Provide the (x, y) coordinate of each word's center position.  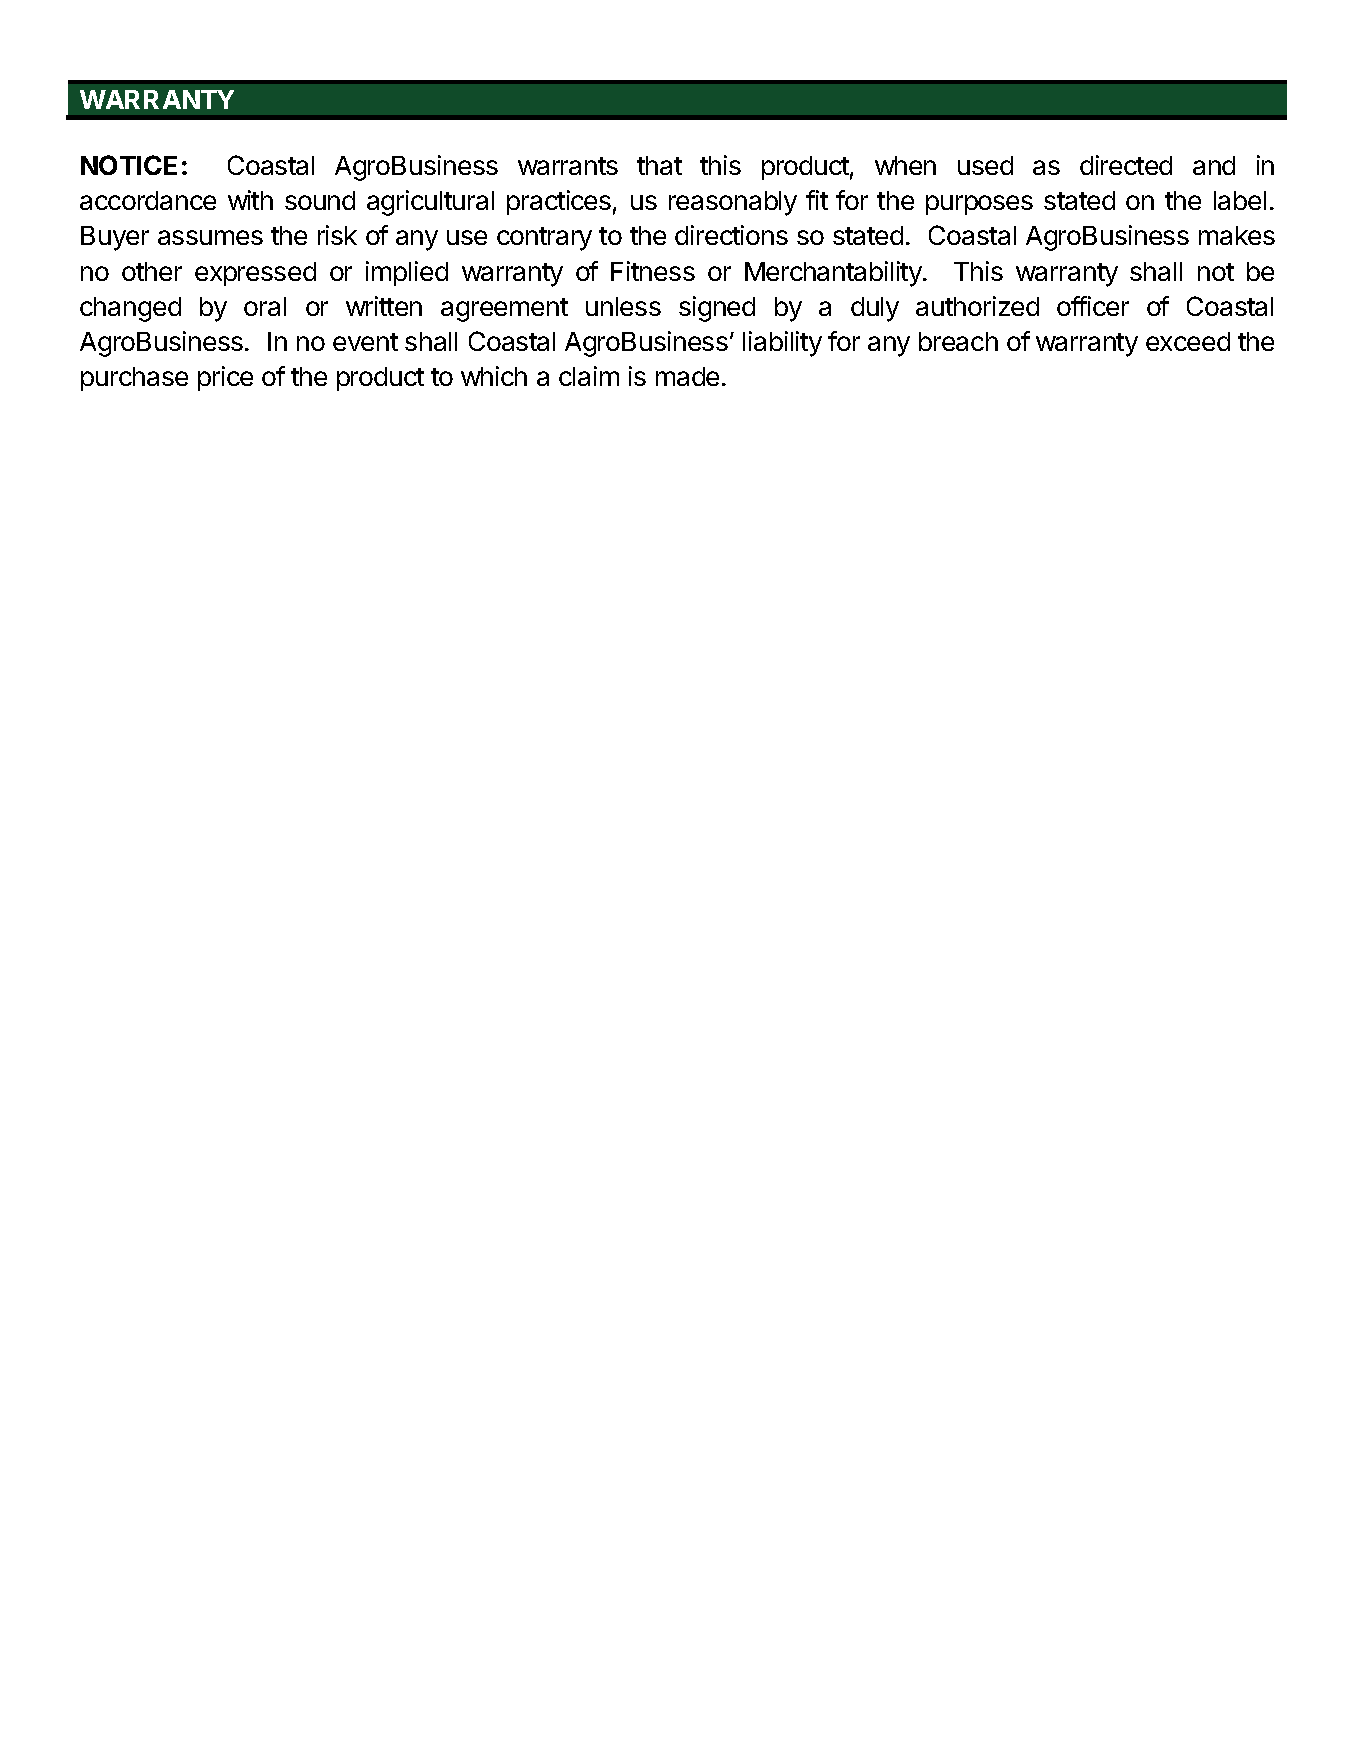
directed (1126, 165)
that (659, 165)
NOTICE (129, 165)
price (225, 378)
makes (1237, 235)
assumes (210, 237)
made (687, 376)
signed (717, 309)
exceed (1188, 341)
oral (265, 306)
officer (1093, 306)
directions (731, 235)
